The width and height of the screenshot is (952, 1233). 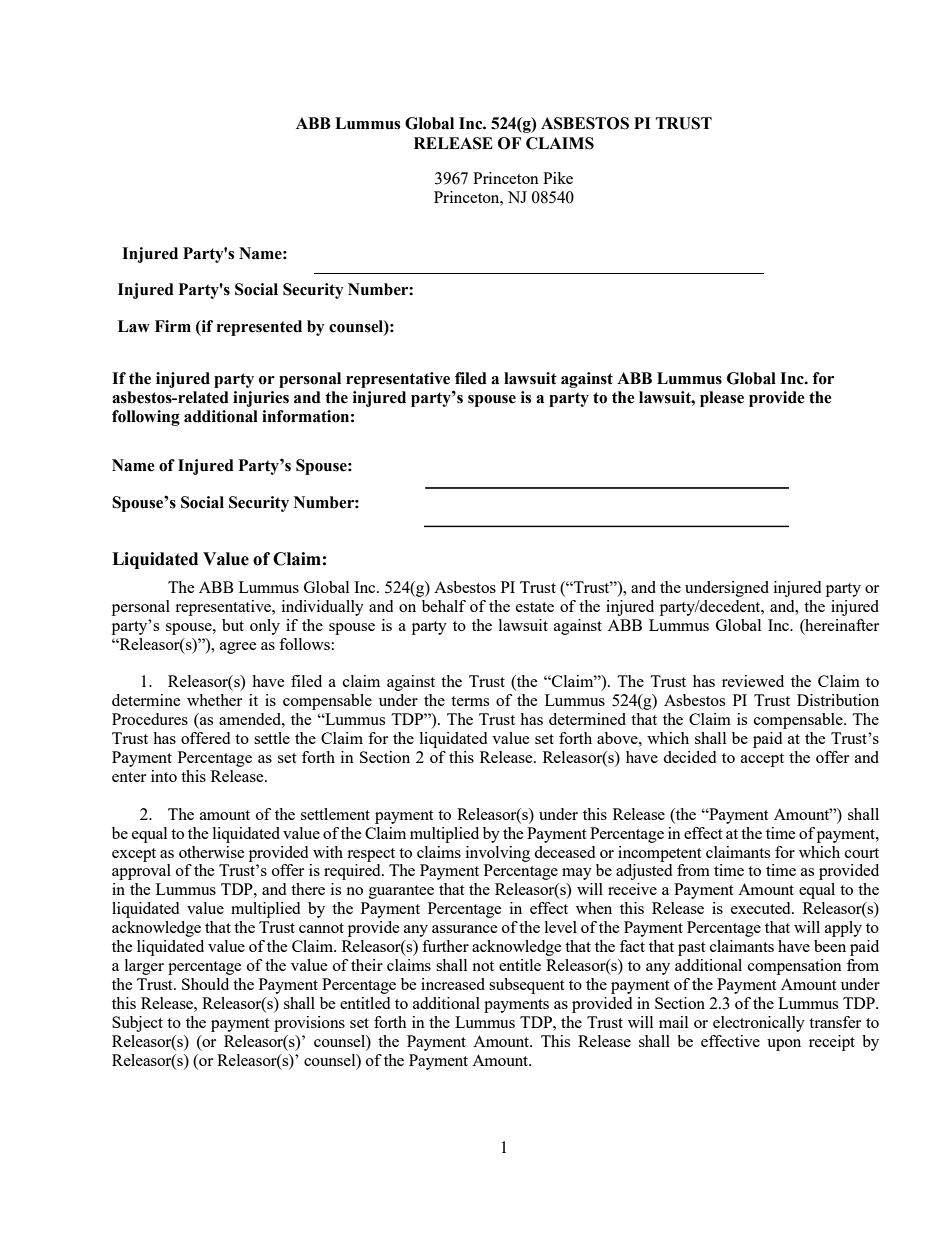 What do you see at coordinates (753, 681) in the screenshot?
I see `reviewed` at bounding box center [753, 681].
